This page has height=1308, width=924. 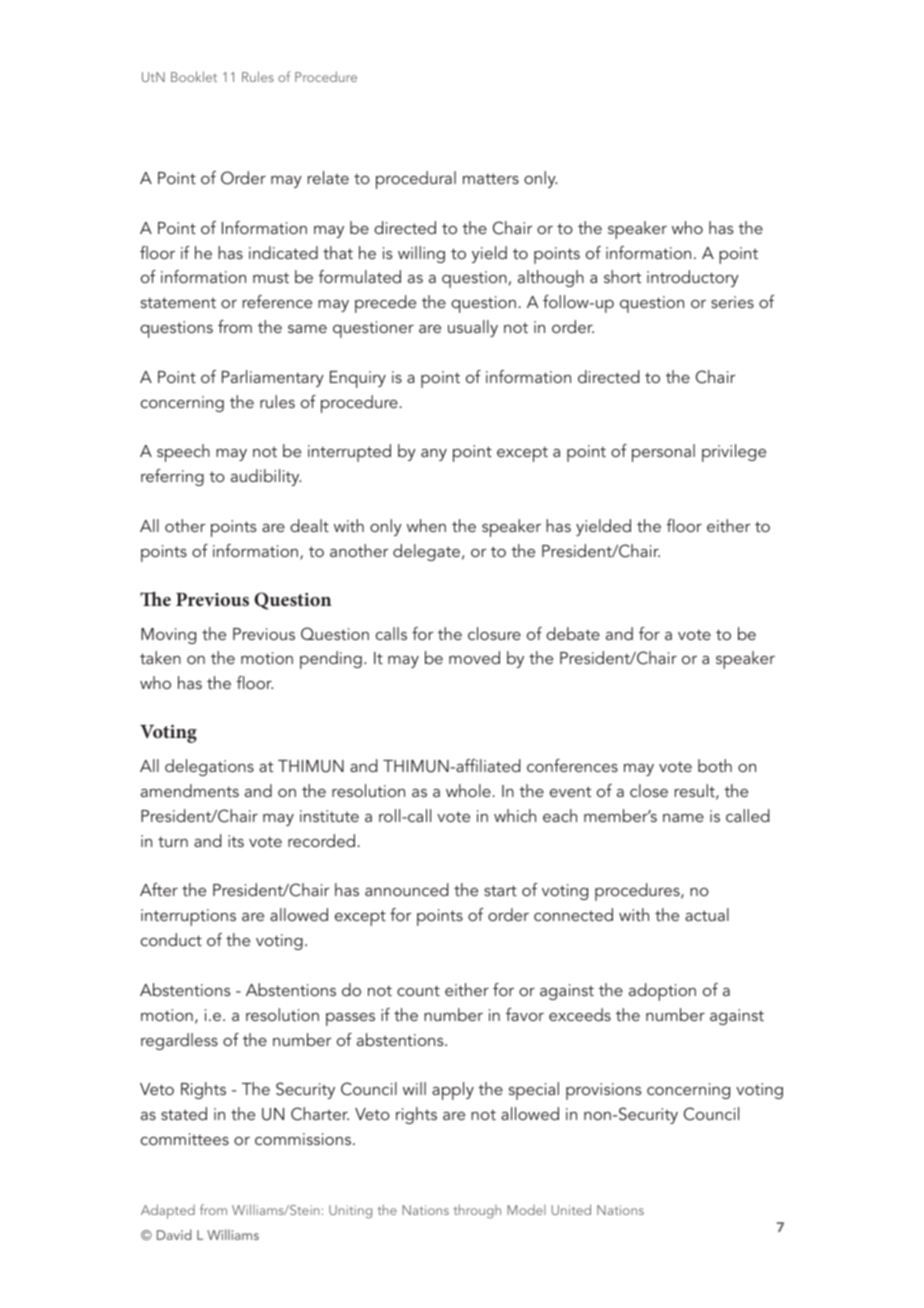 I want to click on debate, so click(x=573, y=633).
